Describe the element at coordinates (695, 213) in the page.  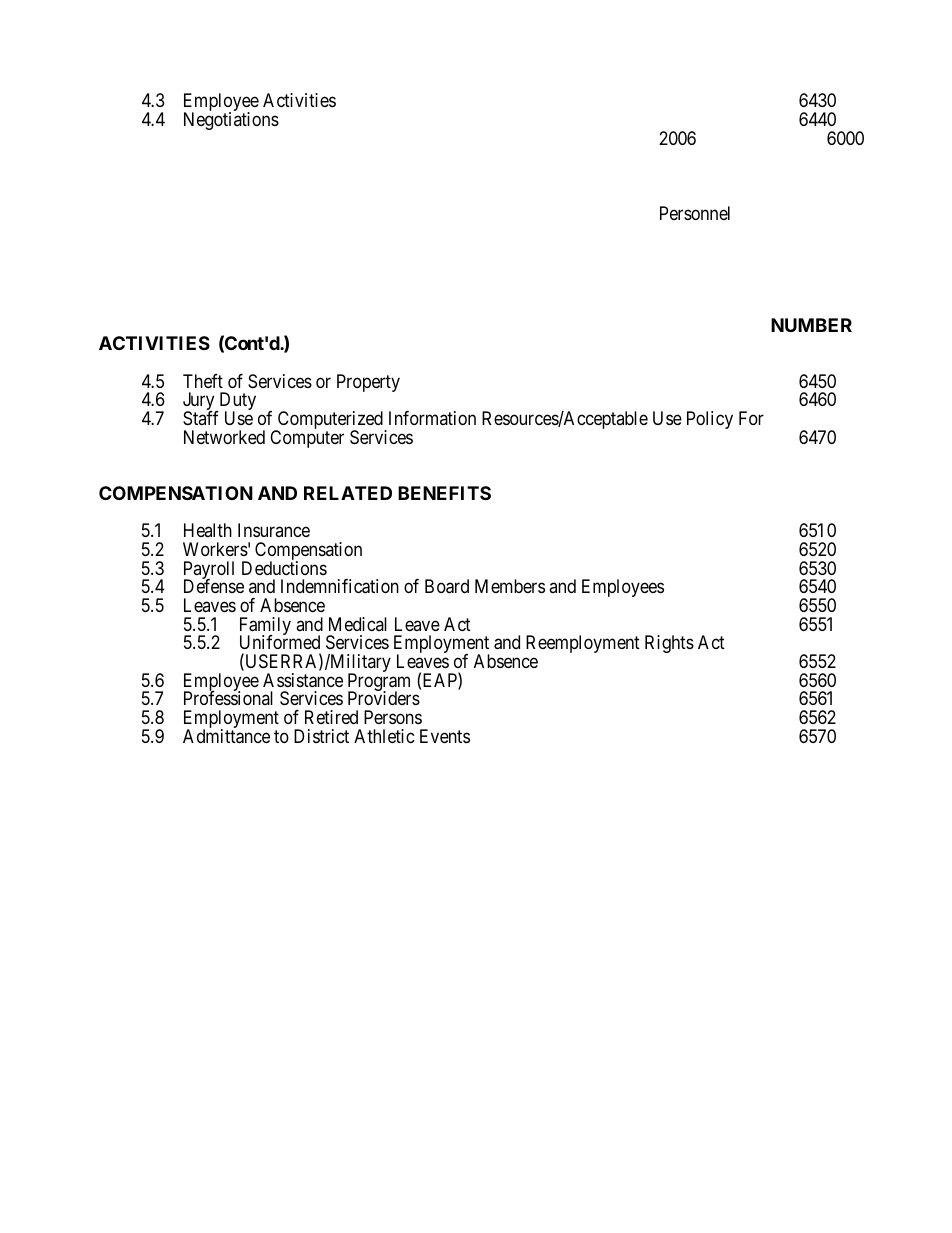
I see `Personnel` at that location.
